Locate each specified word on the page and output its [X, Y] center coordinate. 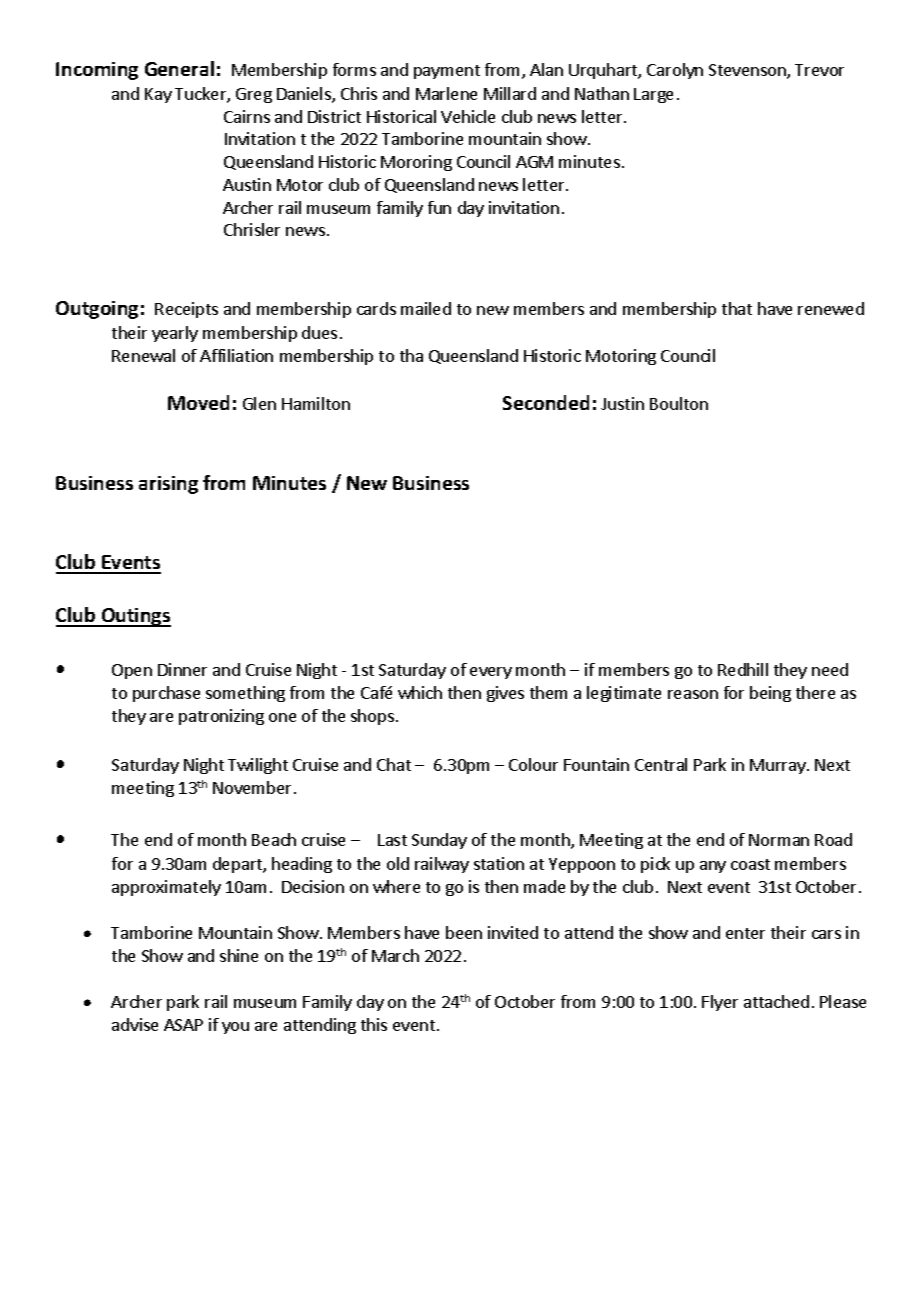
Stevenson [748, 71]
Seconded [546, 402]
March [395, 955]
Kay [158, 95]
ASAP [183, 1025]
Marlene [446, 93]
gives [505, 694]
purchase [166, 694]
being [770, 694]
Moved [198, 402]
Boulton [679, 403]
